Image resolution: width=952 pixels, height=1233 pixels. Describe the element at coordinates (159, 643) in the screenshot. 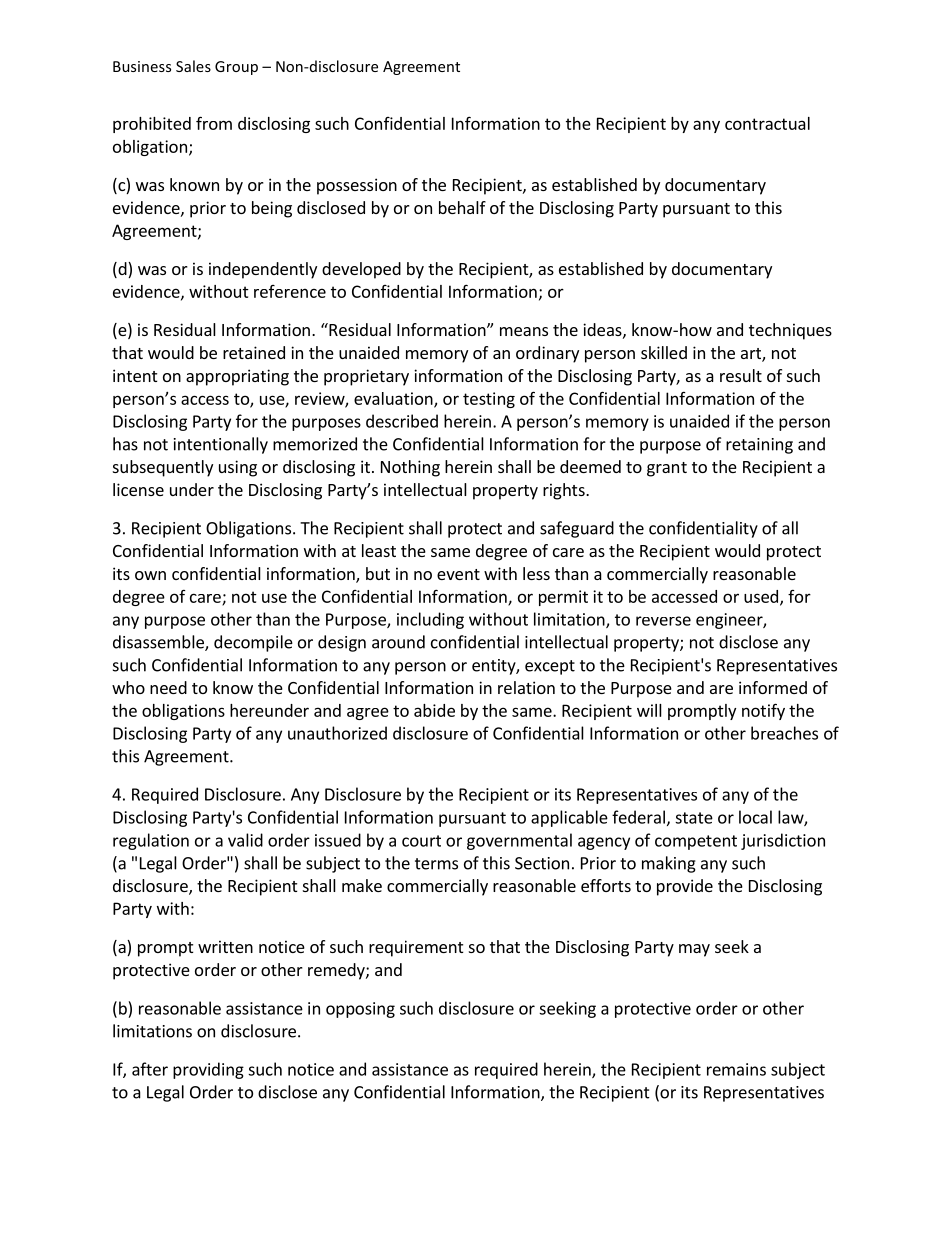

I see `disassemble` at that location.
